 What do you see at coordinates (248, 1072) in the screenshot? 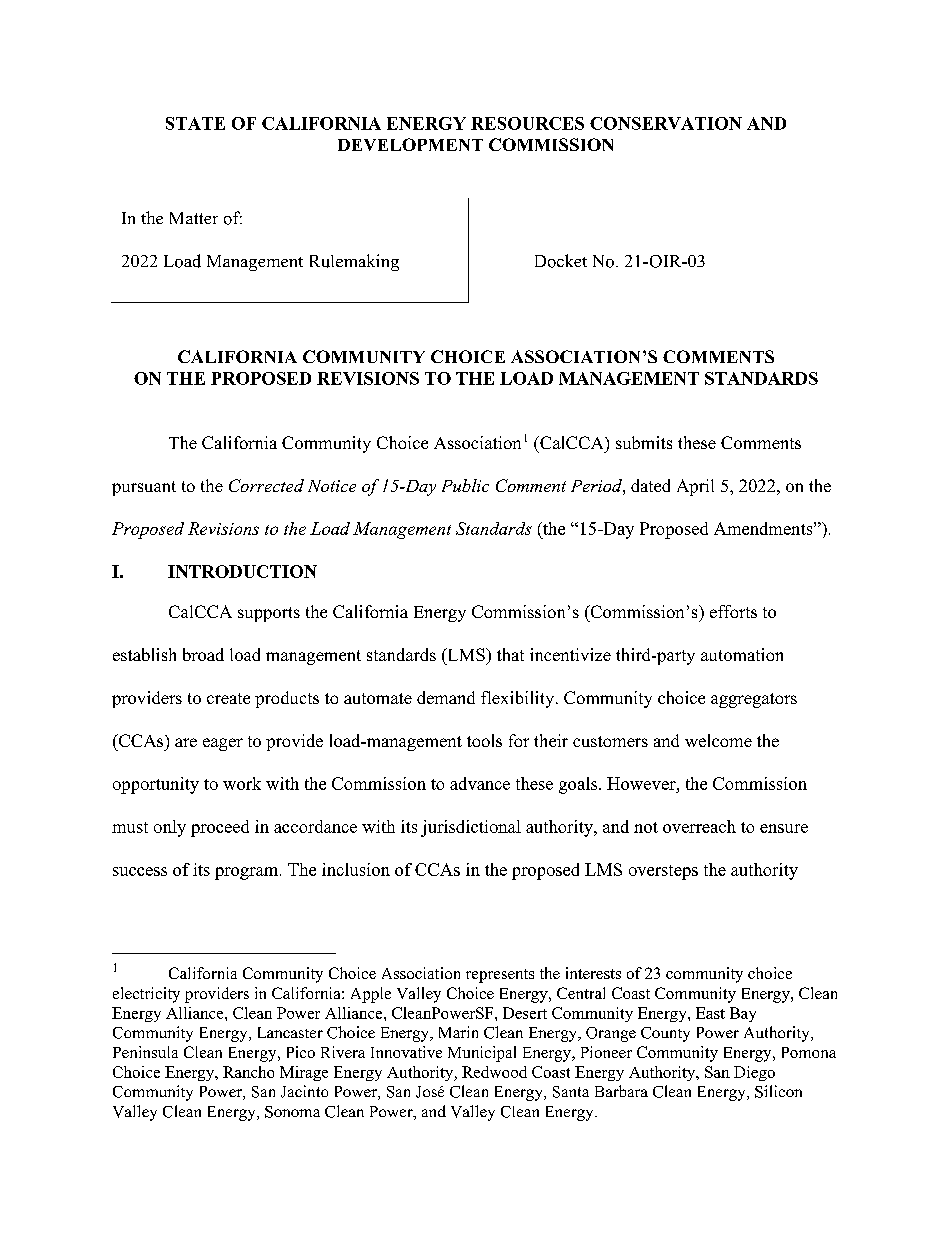
I see `Rancho` at bounding box center [248, 1072].
